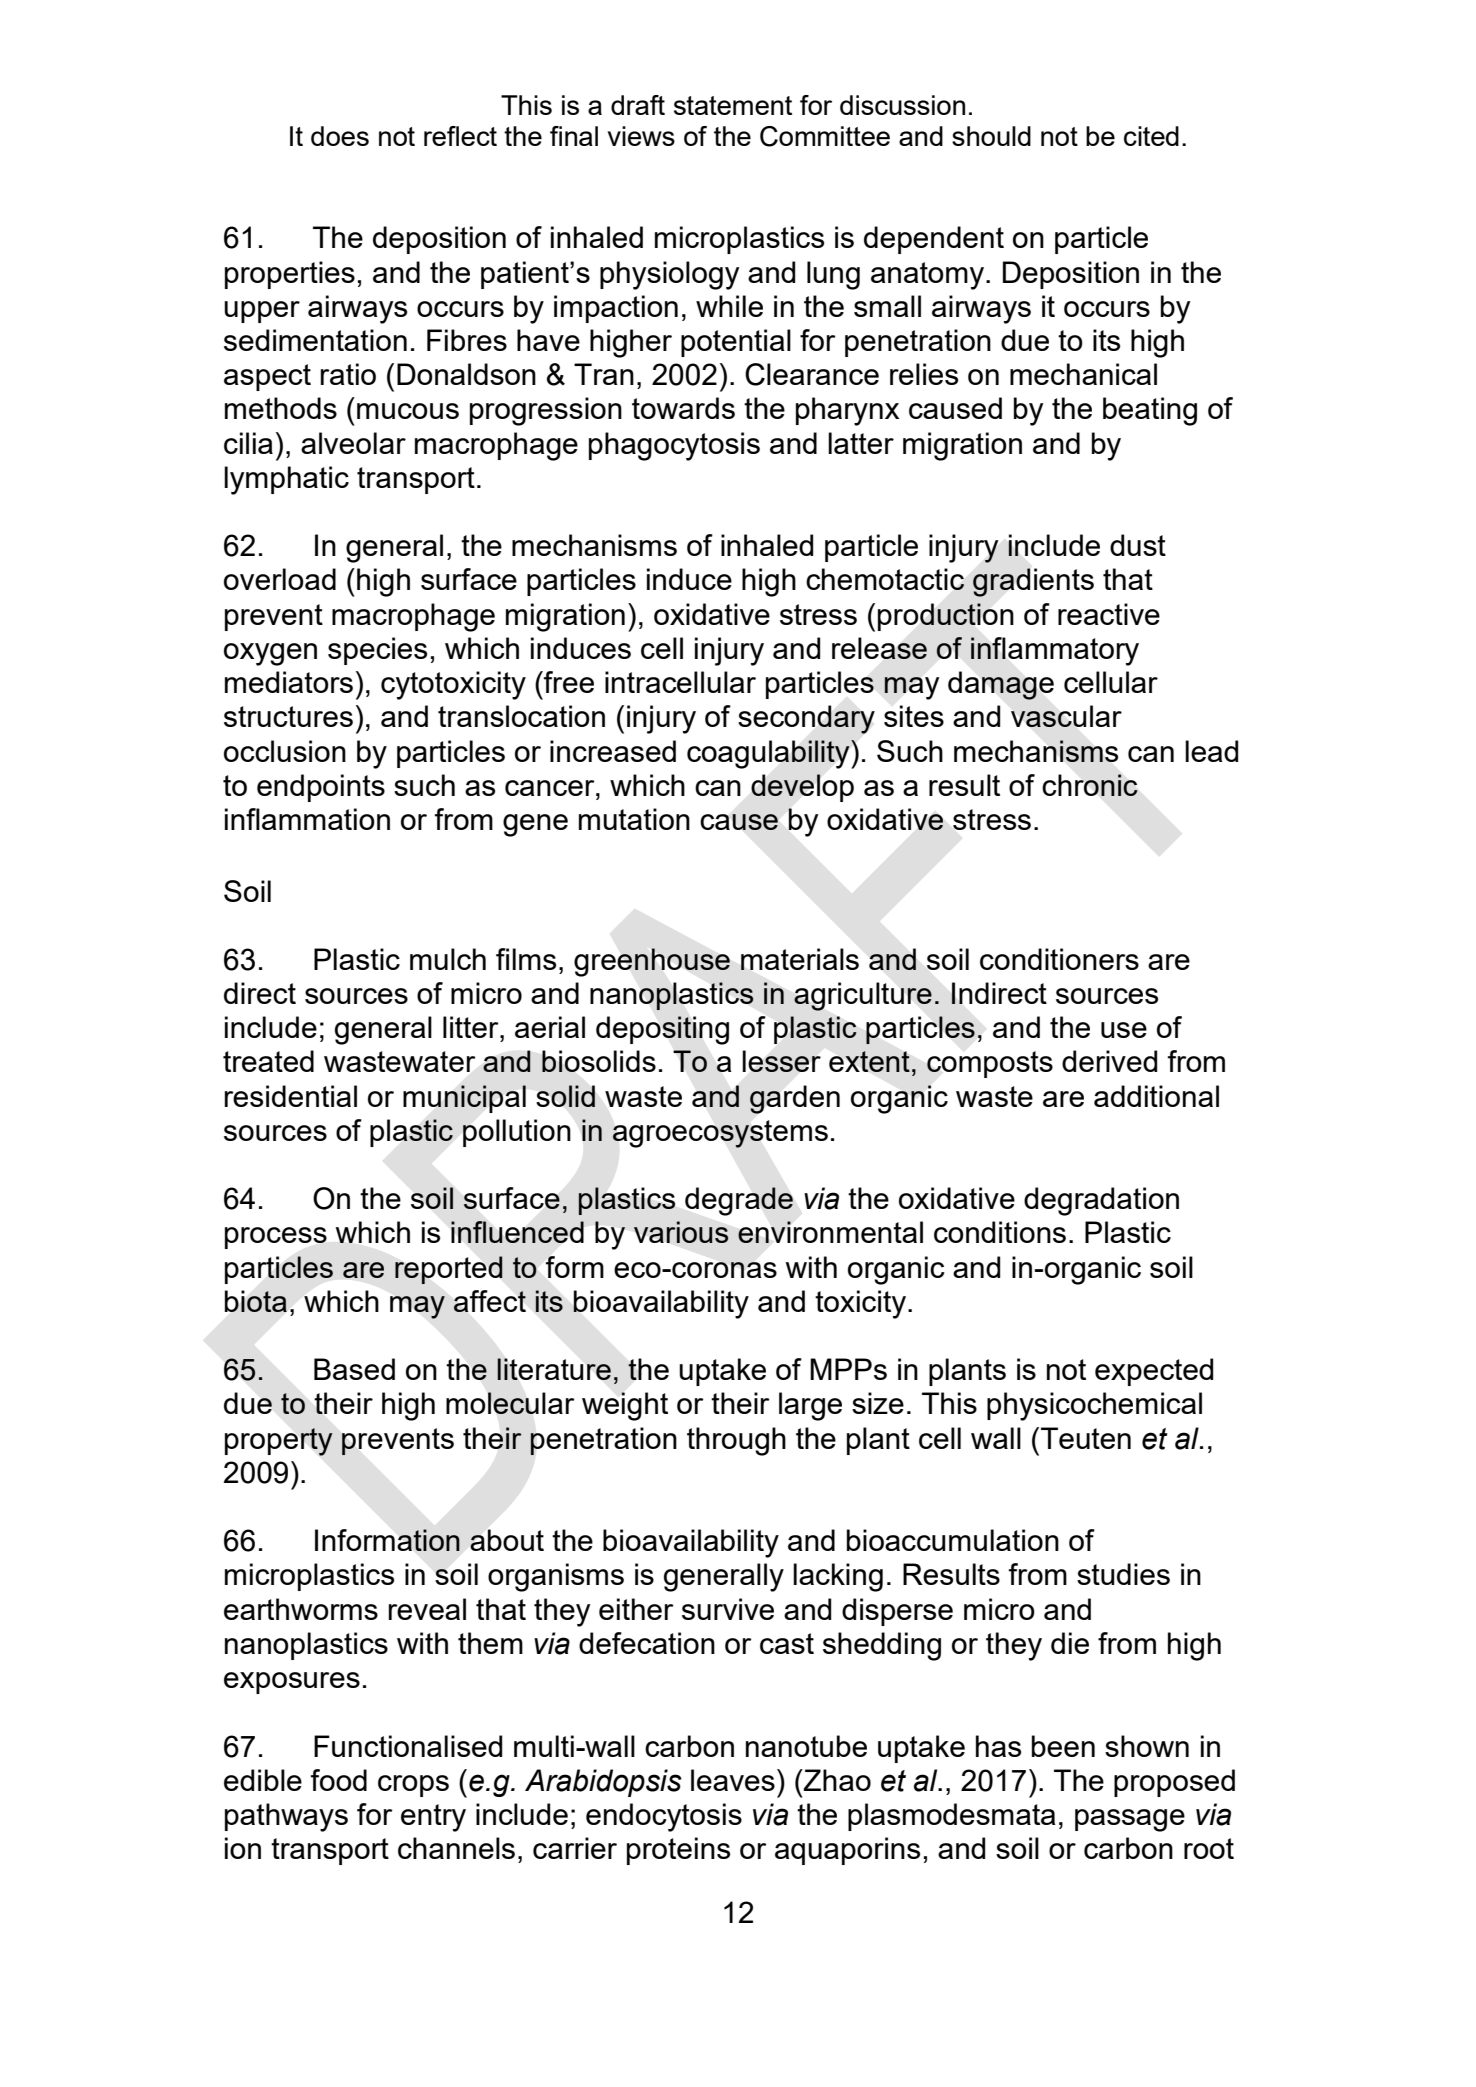 This screenshot has height=2087, width=1476. What do you see at coordinates (736, 1441) in the screenshot?
I see `through` at bounding box center [736, 1441].
